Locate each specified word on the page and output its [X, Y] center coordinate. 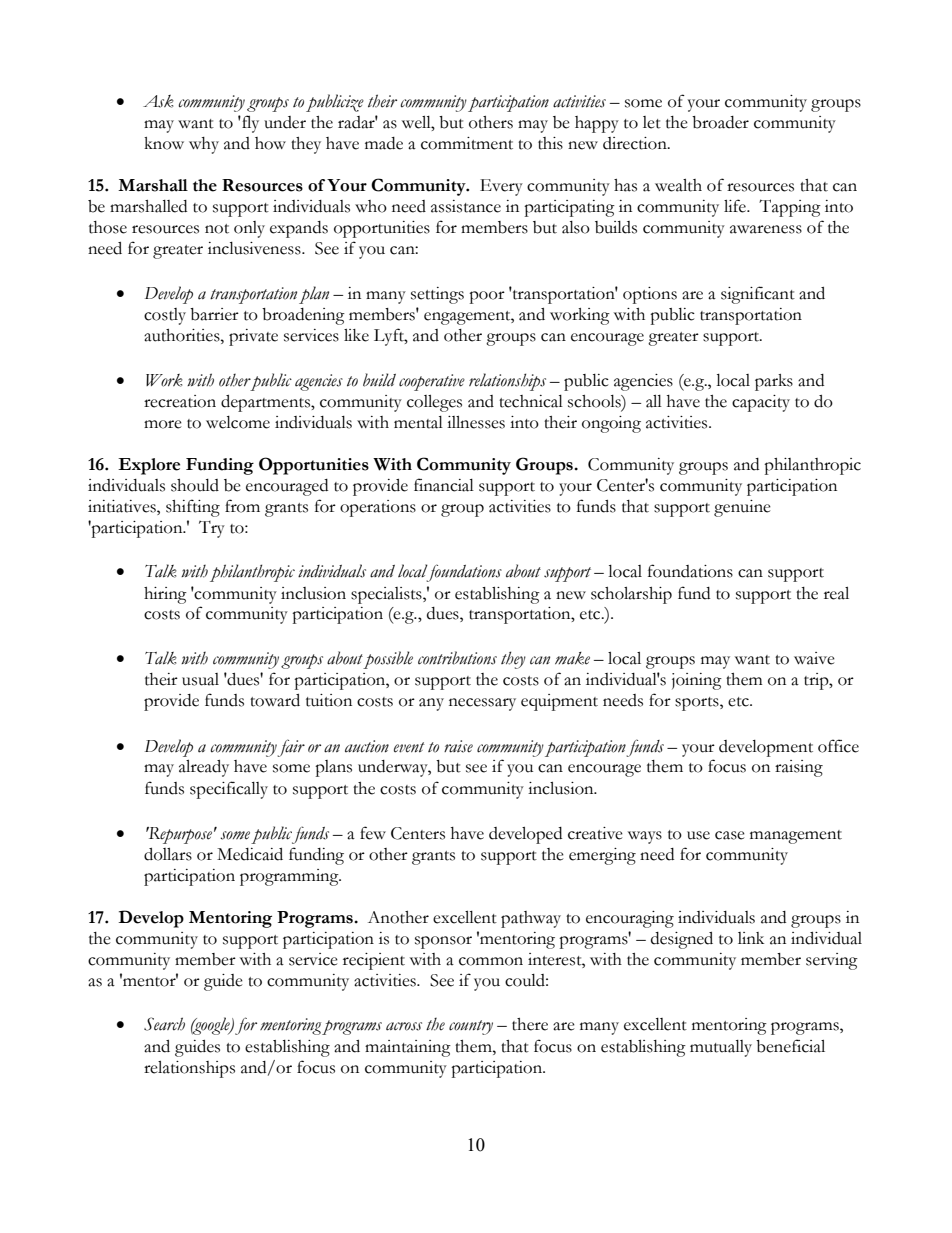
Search [164, 1024]
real [836, 593]
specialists [387, 595]
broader [720, 122]
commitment [467, 143]
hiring [165, 595]
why [204, 145]
